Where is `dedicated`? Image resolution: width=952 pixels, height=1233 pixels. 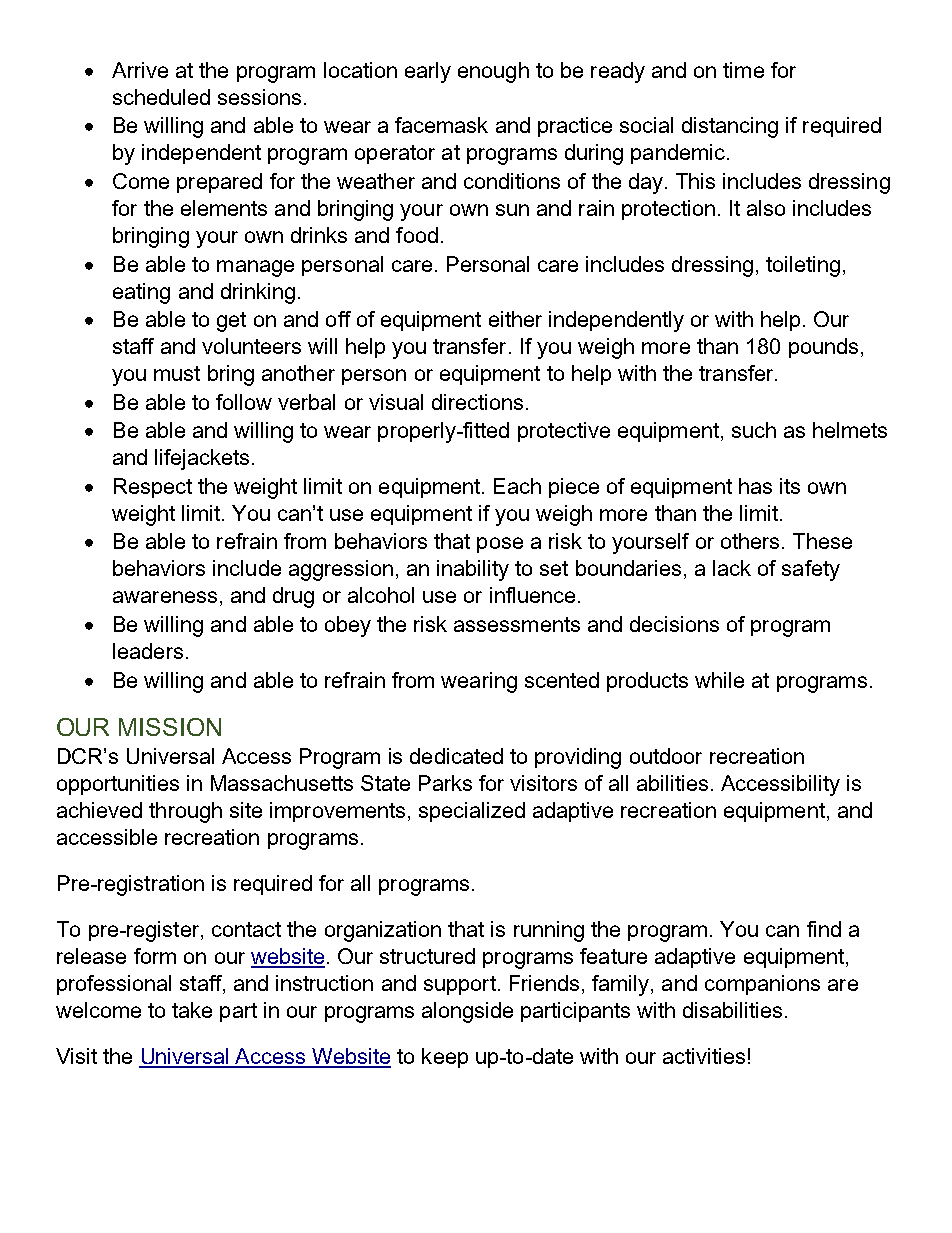 dedicated is located at coordinates (456, 756).
